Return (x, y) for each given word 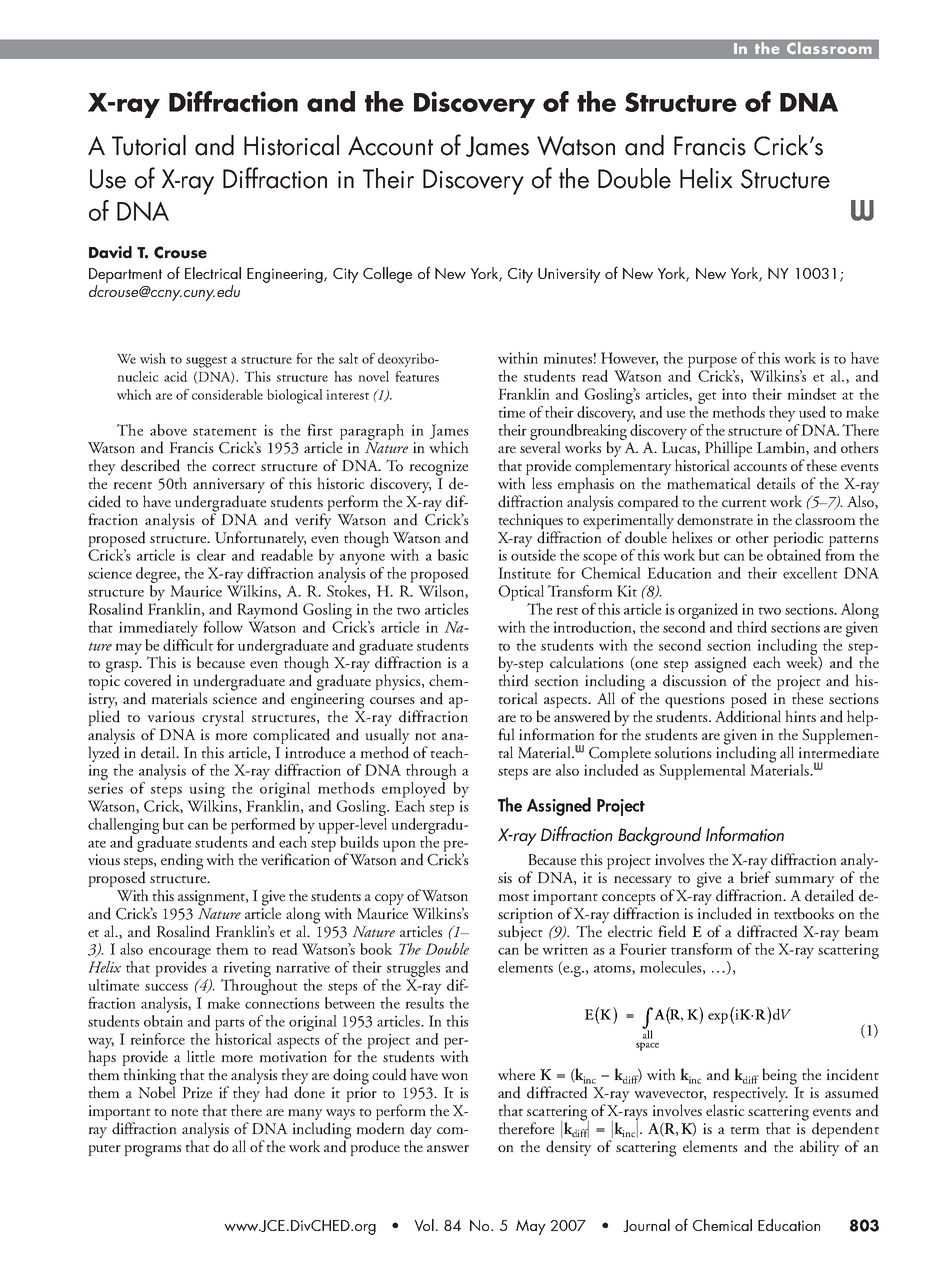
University (569, 275)
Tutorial (149, 145)
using (207, 790)
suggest (206, 362)
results (424, 1001)
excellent (810, 573)
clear (211, 555)
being (779, 1077)
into (734, 394)
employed (414, 788)
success (166, 987)
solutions (683, 752)
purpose (712, 362)
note (184, 1112)
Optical (521, 593)
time (511, 412)
